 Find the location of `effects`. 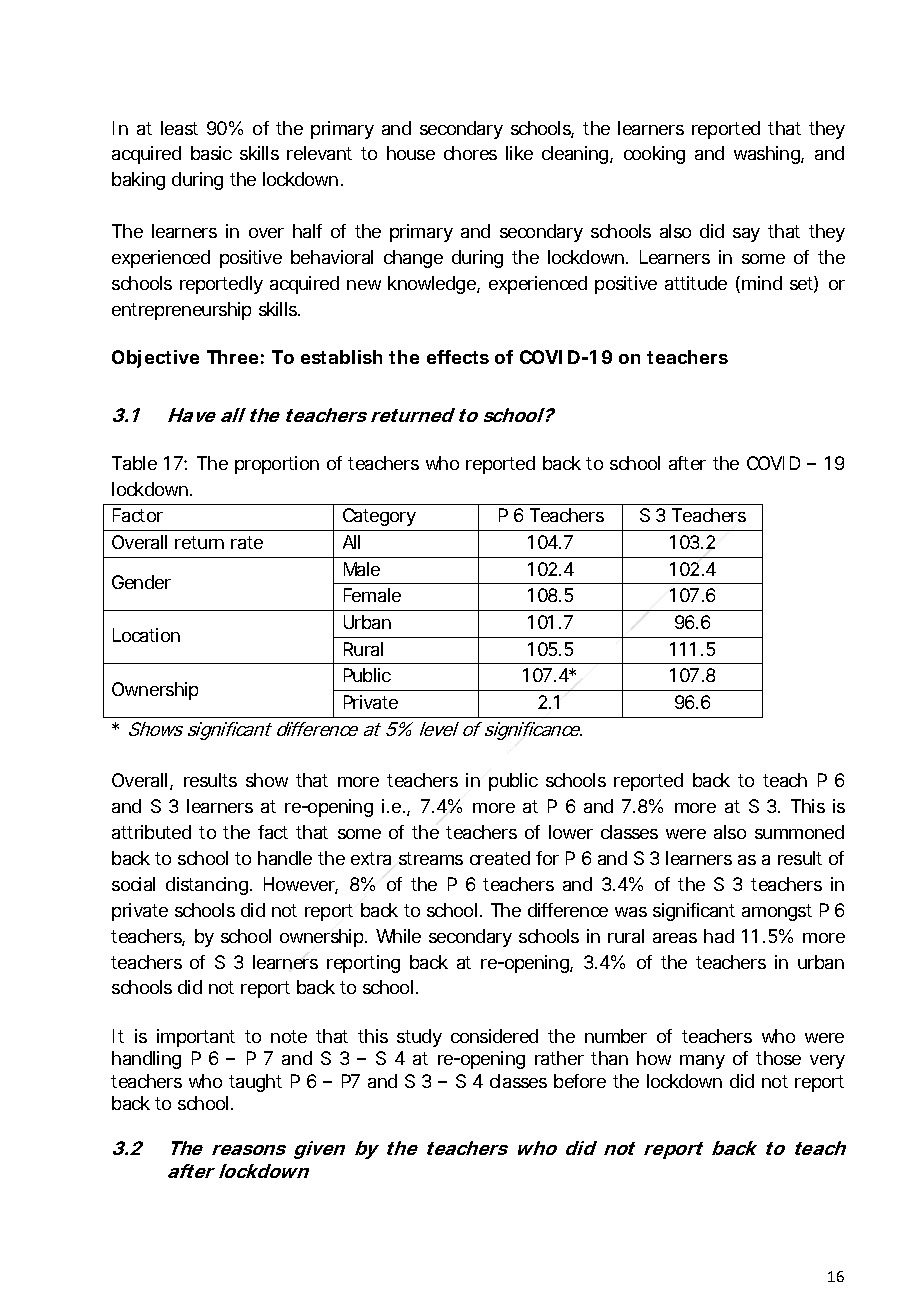

effects is located at coordinates (458, 357).
